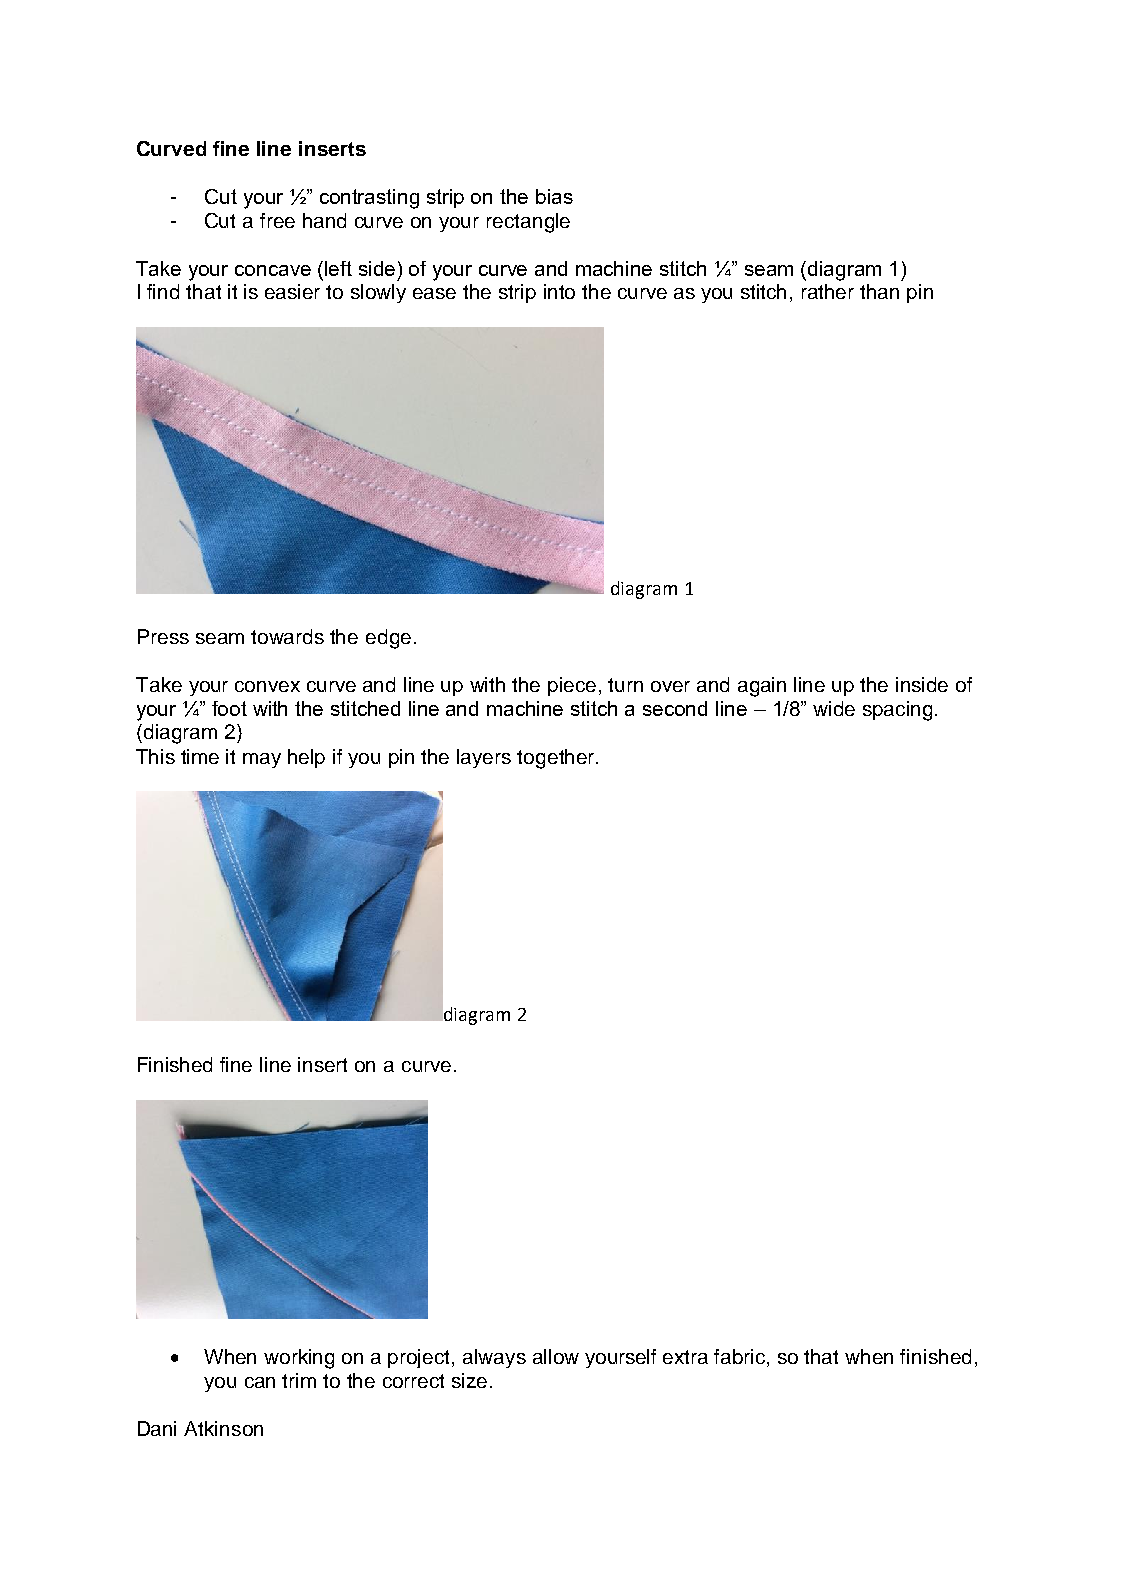  I want to click on may, so click(262, 760).
